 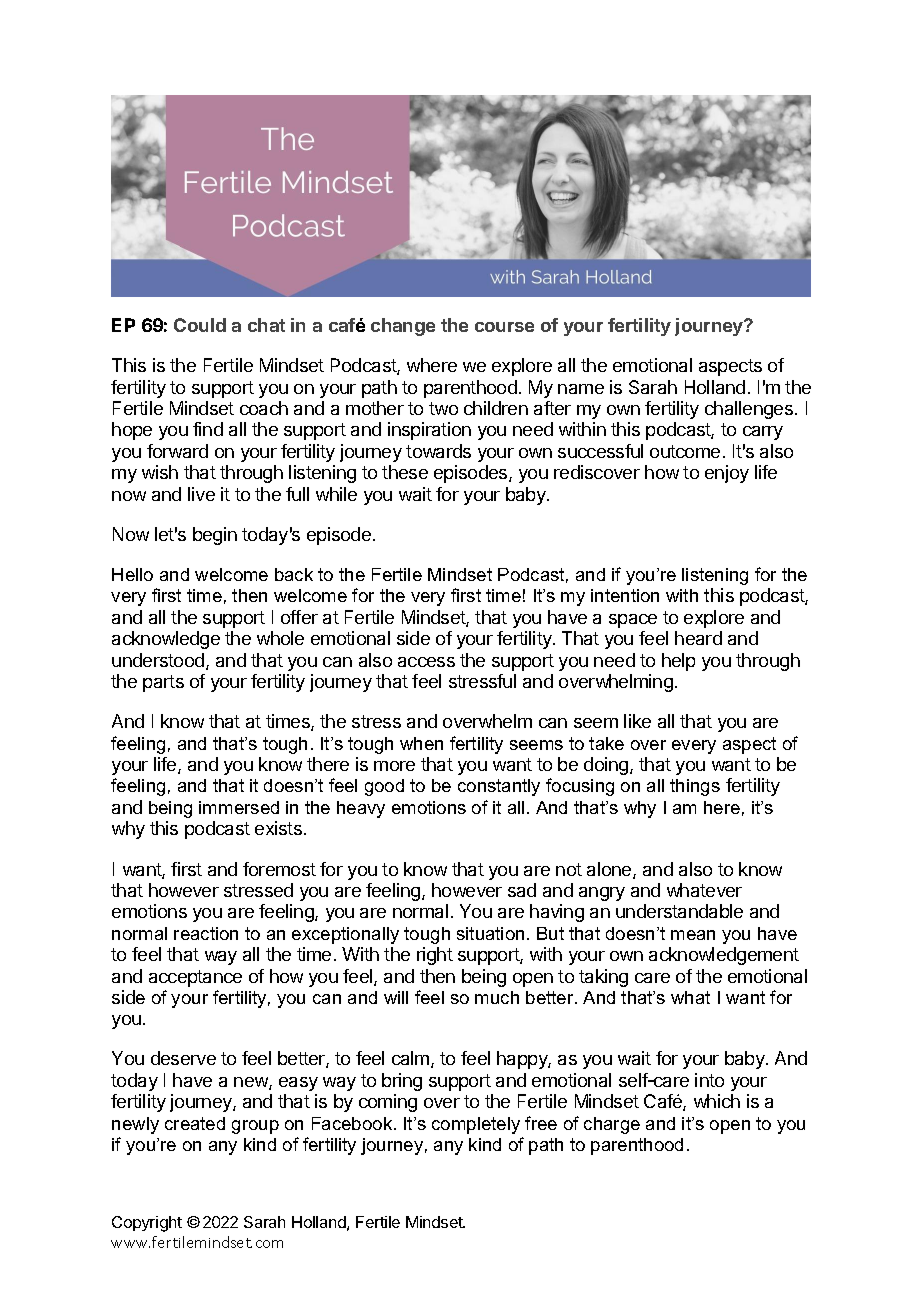 What do you see at coordinates (403, 327) in the screenshot?
I see `change` at bounding box center [403, 327].
